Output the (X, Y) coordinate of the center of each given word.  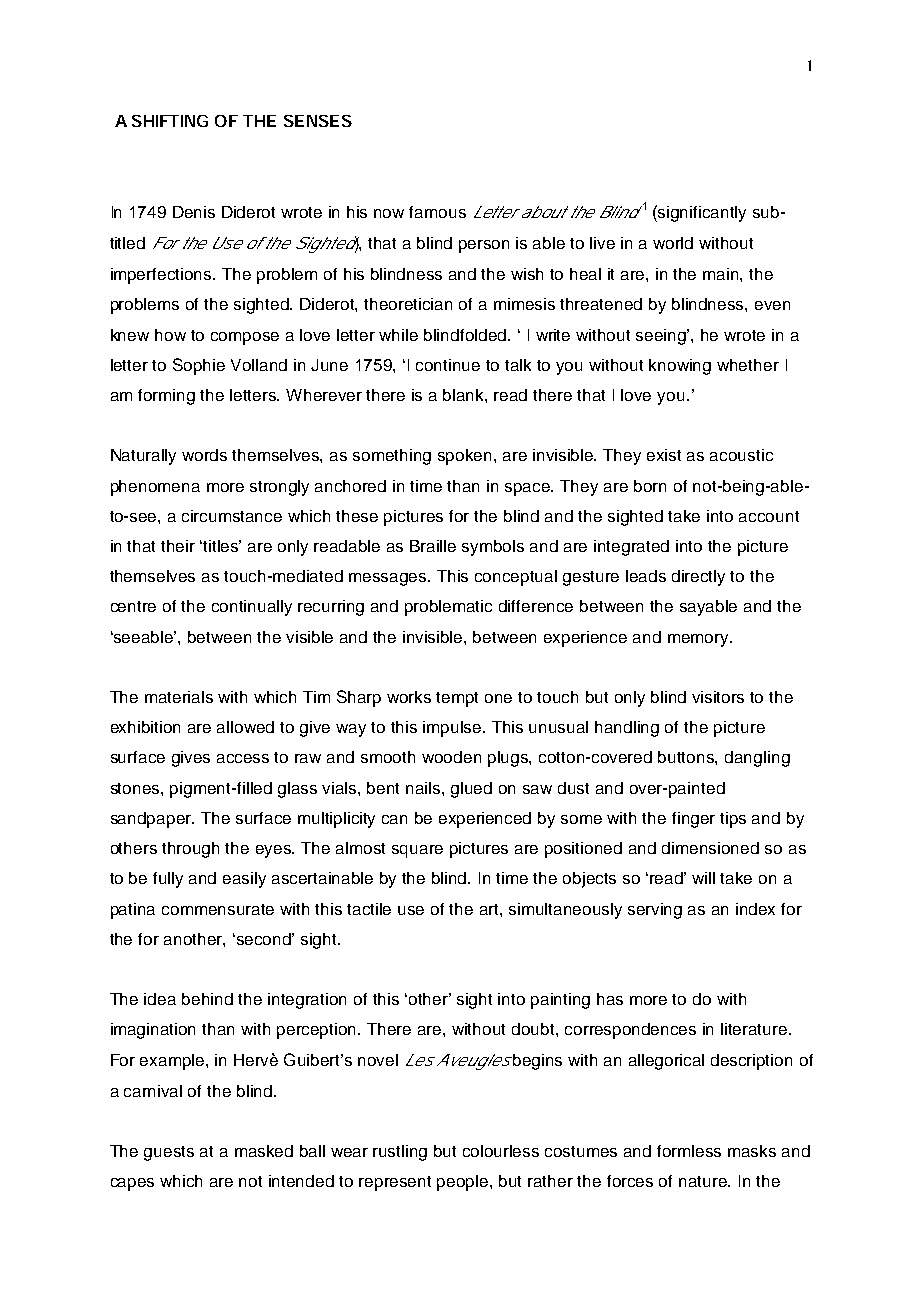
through (190, 850)
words (204, 455)
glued (471, 790)
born (650, 486)
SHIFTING (170, 121)
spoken (466, 457)
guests (169, 1153)
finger (693, 820)
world (673, 243)
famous (437, 212)
